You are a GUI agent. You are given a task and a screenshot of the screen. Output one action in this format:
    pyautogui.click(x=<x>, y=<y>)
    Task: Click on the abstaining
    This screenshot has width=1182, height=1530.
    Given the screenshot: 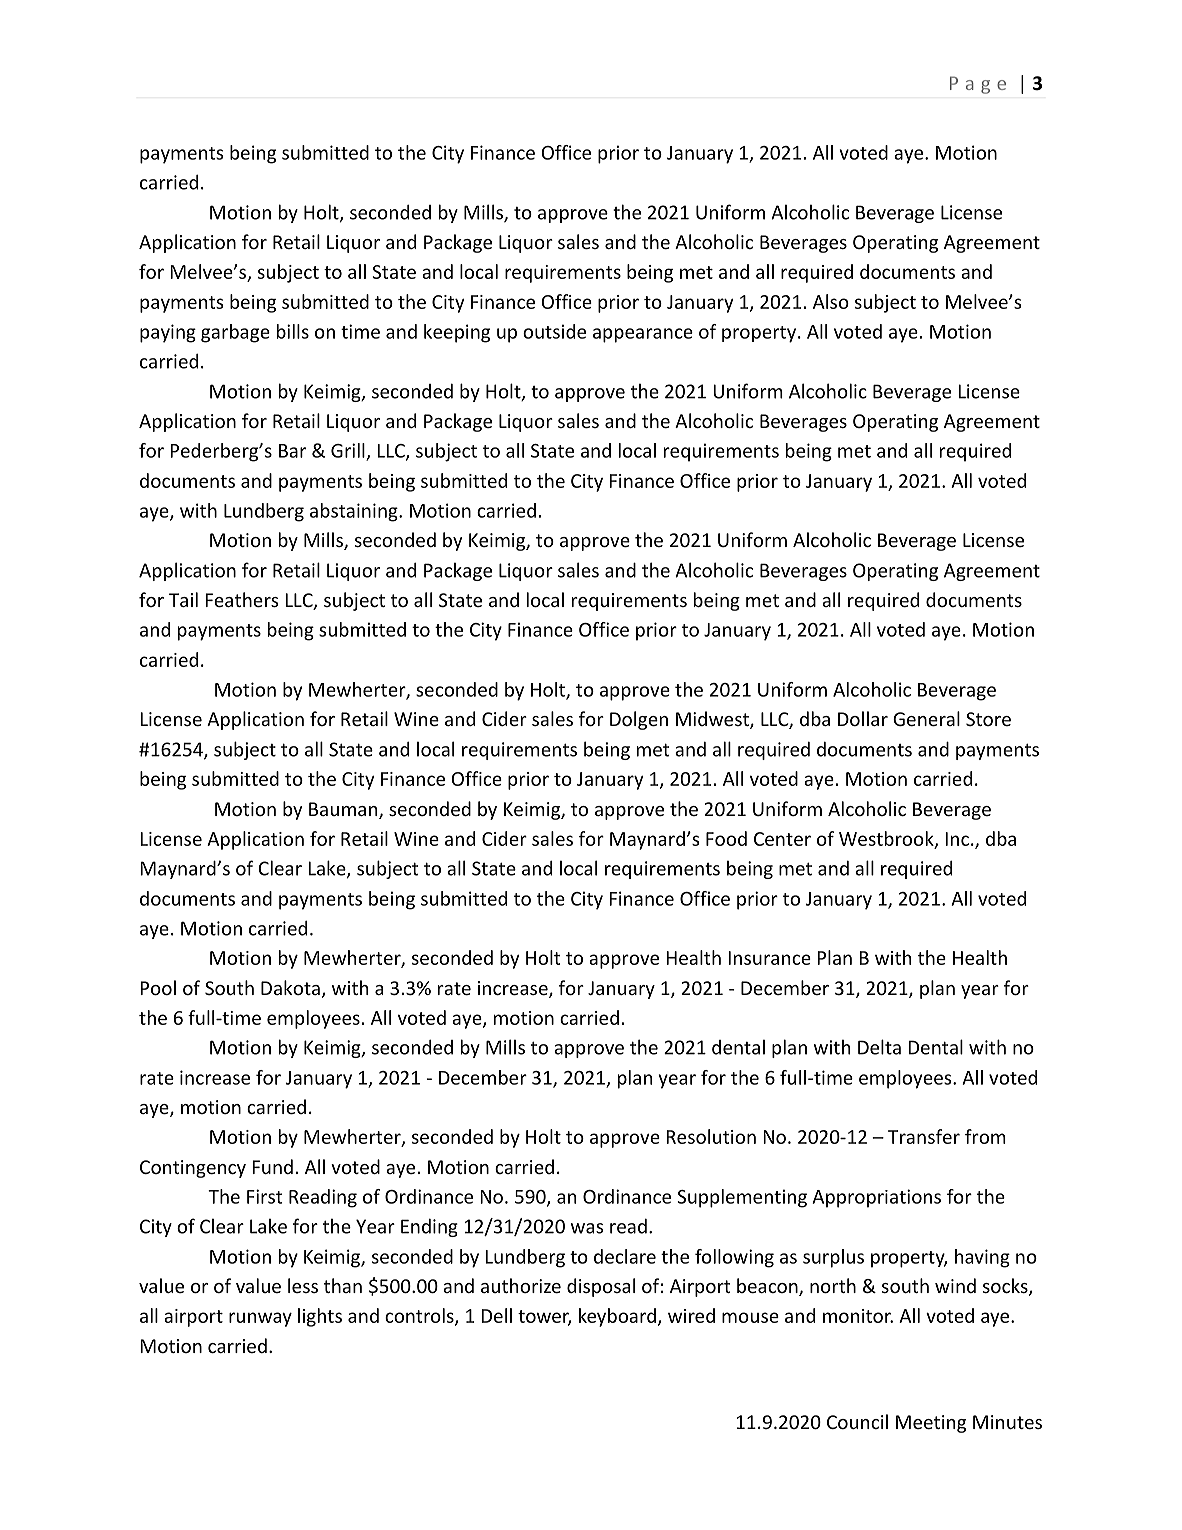 What is the action you would take?
    pyautogui.click(x=355, y=512)
